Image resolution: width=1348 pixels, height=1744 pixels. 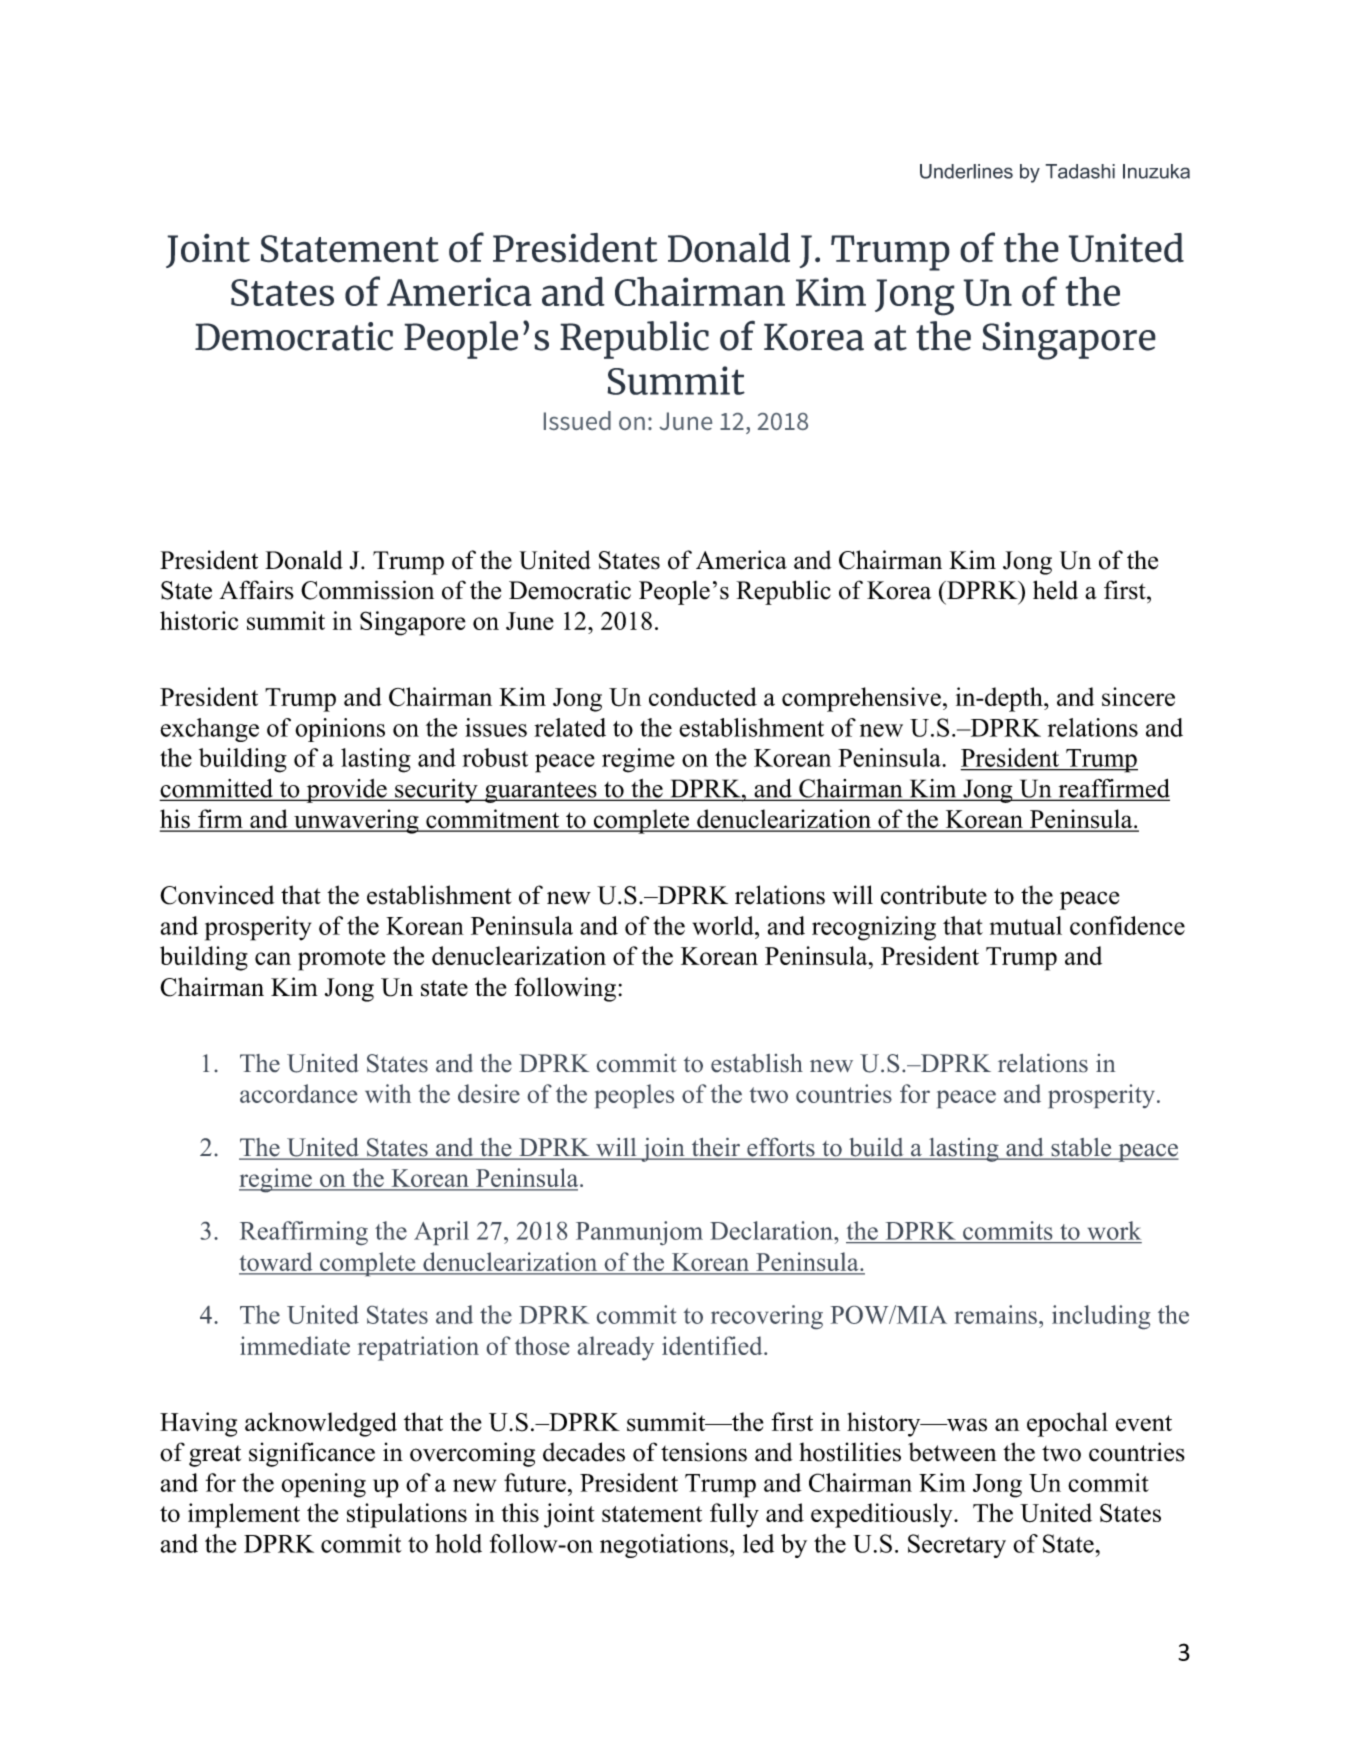 I want to click on Tadashi, so click(x=1080, y=171).
